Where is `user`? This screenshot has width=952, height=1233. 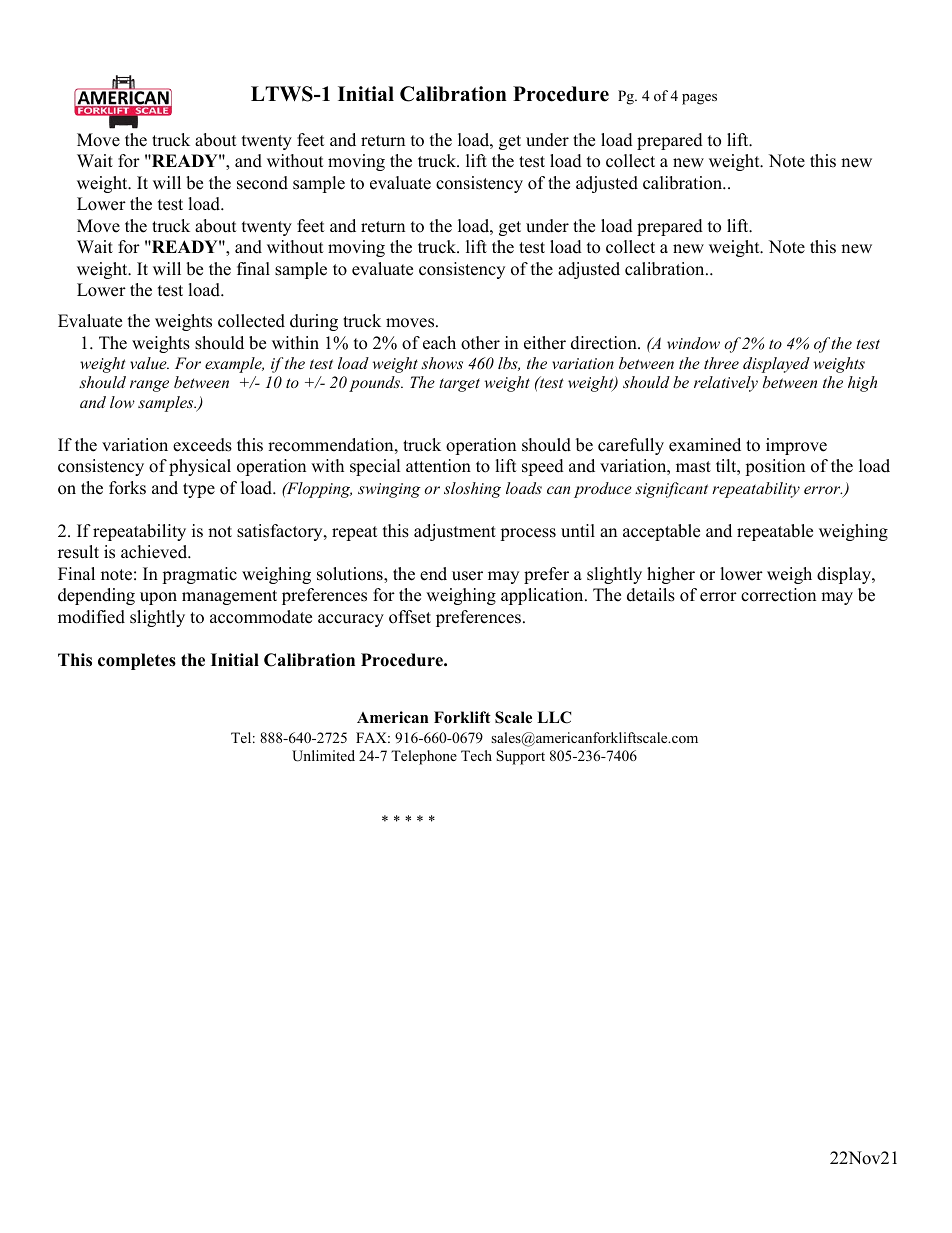
user is located at coordinates (467, 576).
